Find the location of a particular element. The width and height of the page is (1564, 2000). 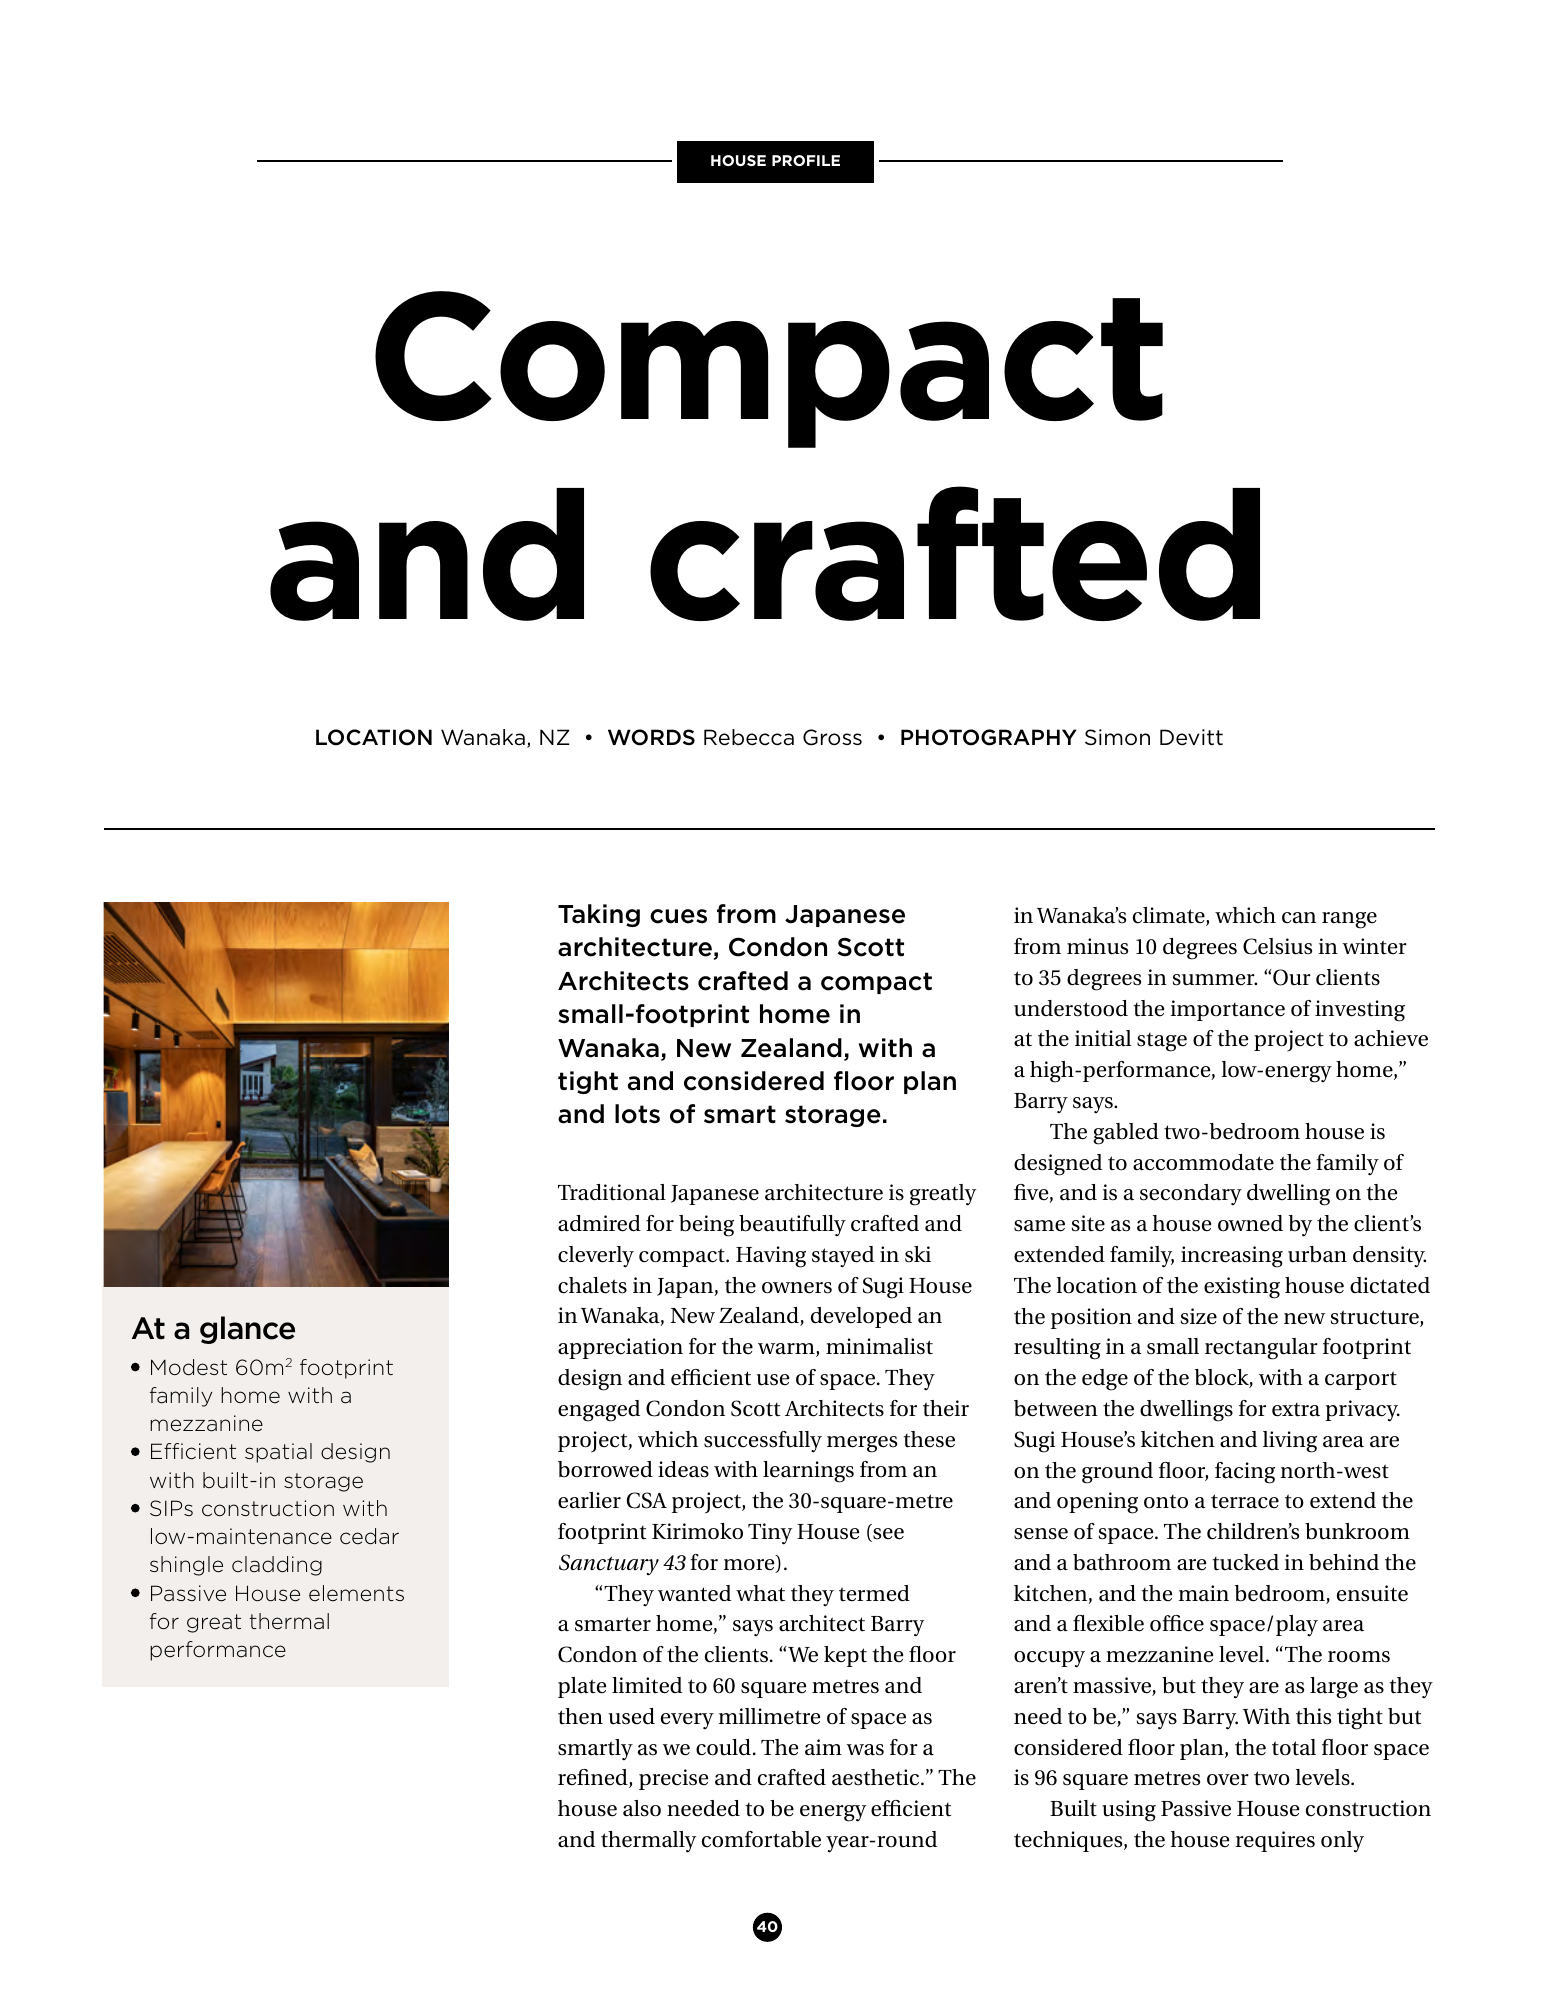

importance is located at coordinates (1227, 1010).
